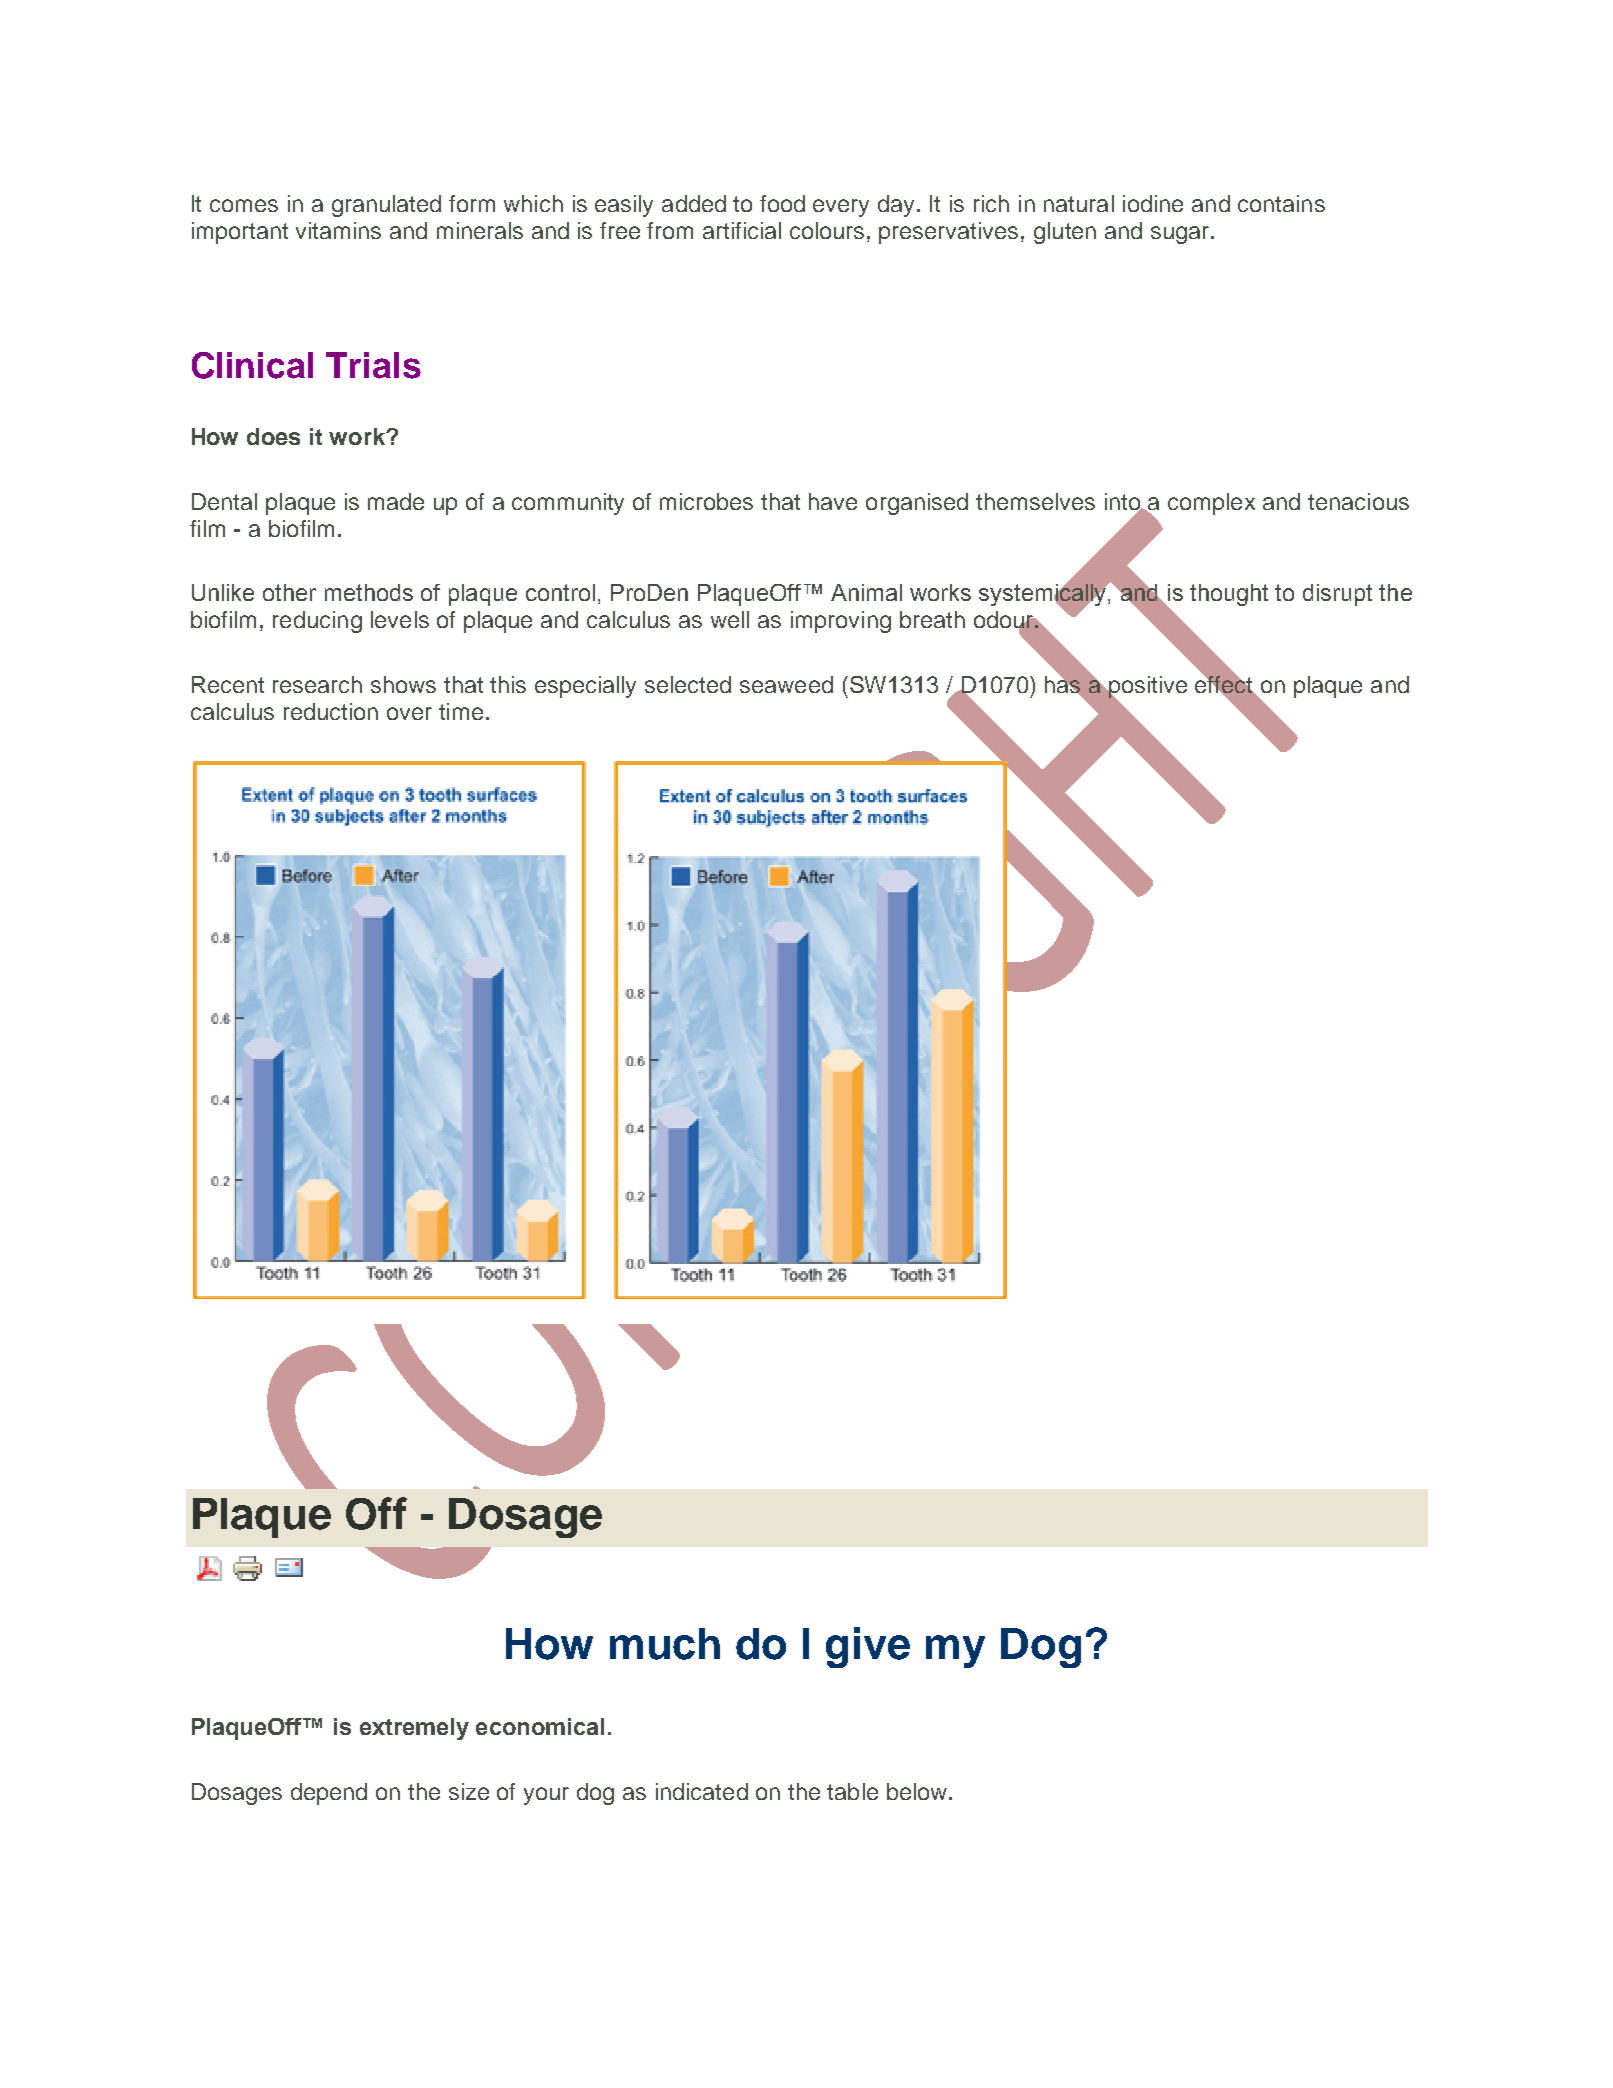 This screenshot has height=2088, width=1613. What do you see at coordinates (1229, 595) in the screenshot?
I see `thought` at bounding box center [1229, 595].
